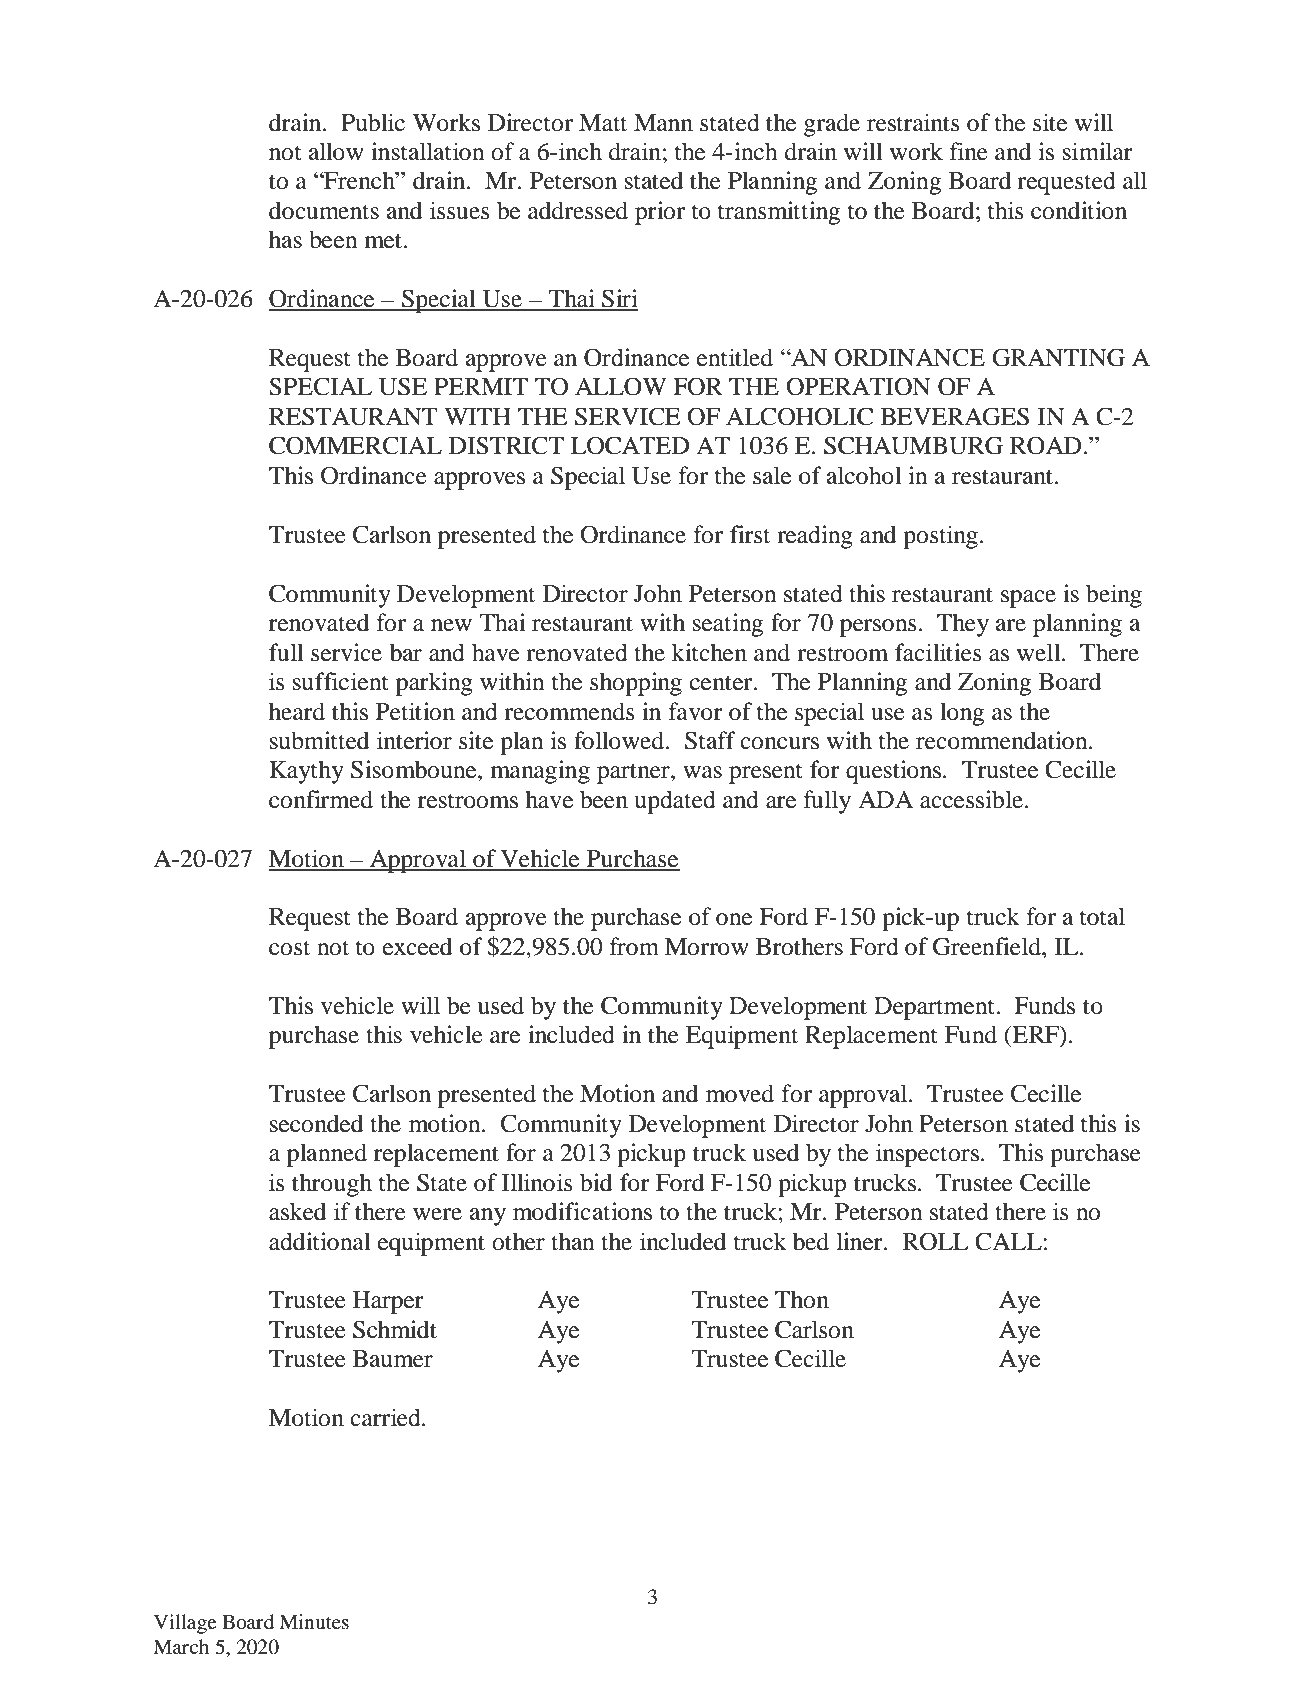 This screenshot has height=1690, width=1306. What do you see at coordinates (386, 1417) in the screenshot?
I see `carried` at bounding box center [386, 1417].
